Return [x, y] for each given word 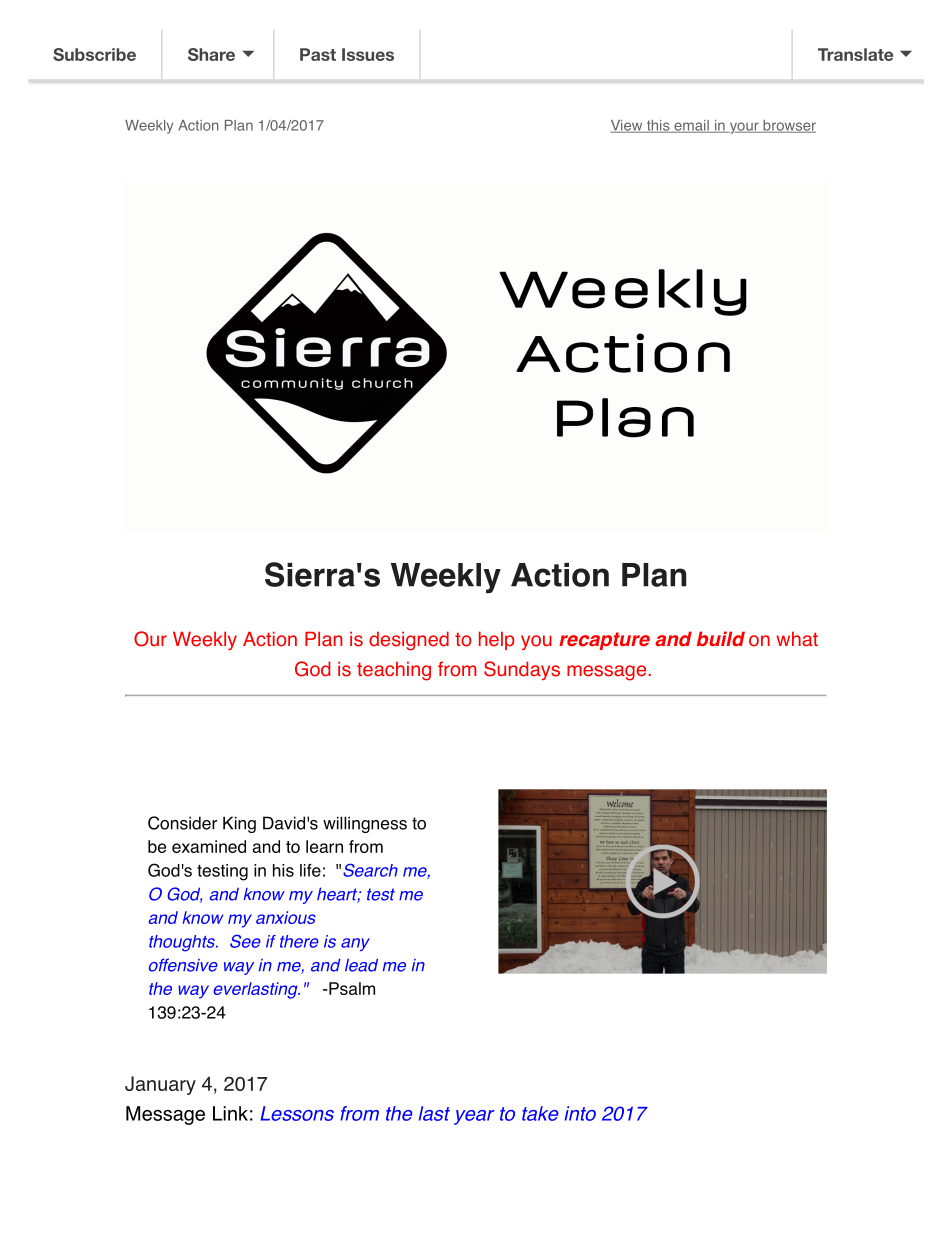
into [580, 1113]
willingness [365, 824]
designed [409, 641]
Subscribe [94, 54]
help [497, 640]
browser [788, 126]
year [474, 1117]
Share [211, 54]
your [744, 128]
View [627, 126]
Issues [368, 54]
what [797, 639]
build [721, 638]
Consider [182, 823]
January [160, 1085]
